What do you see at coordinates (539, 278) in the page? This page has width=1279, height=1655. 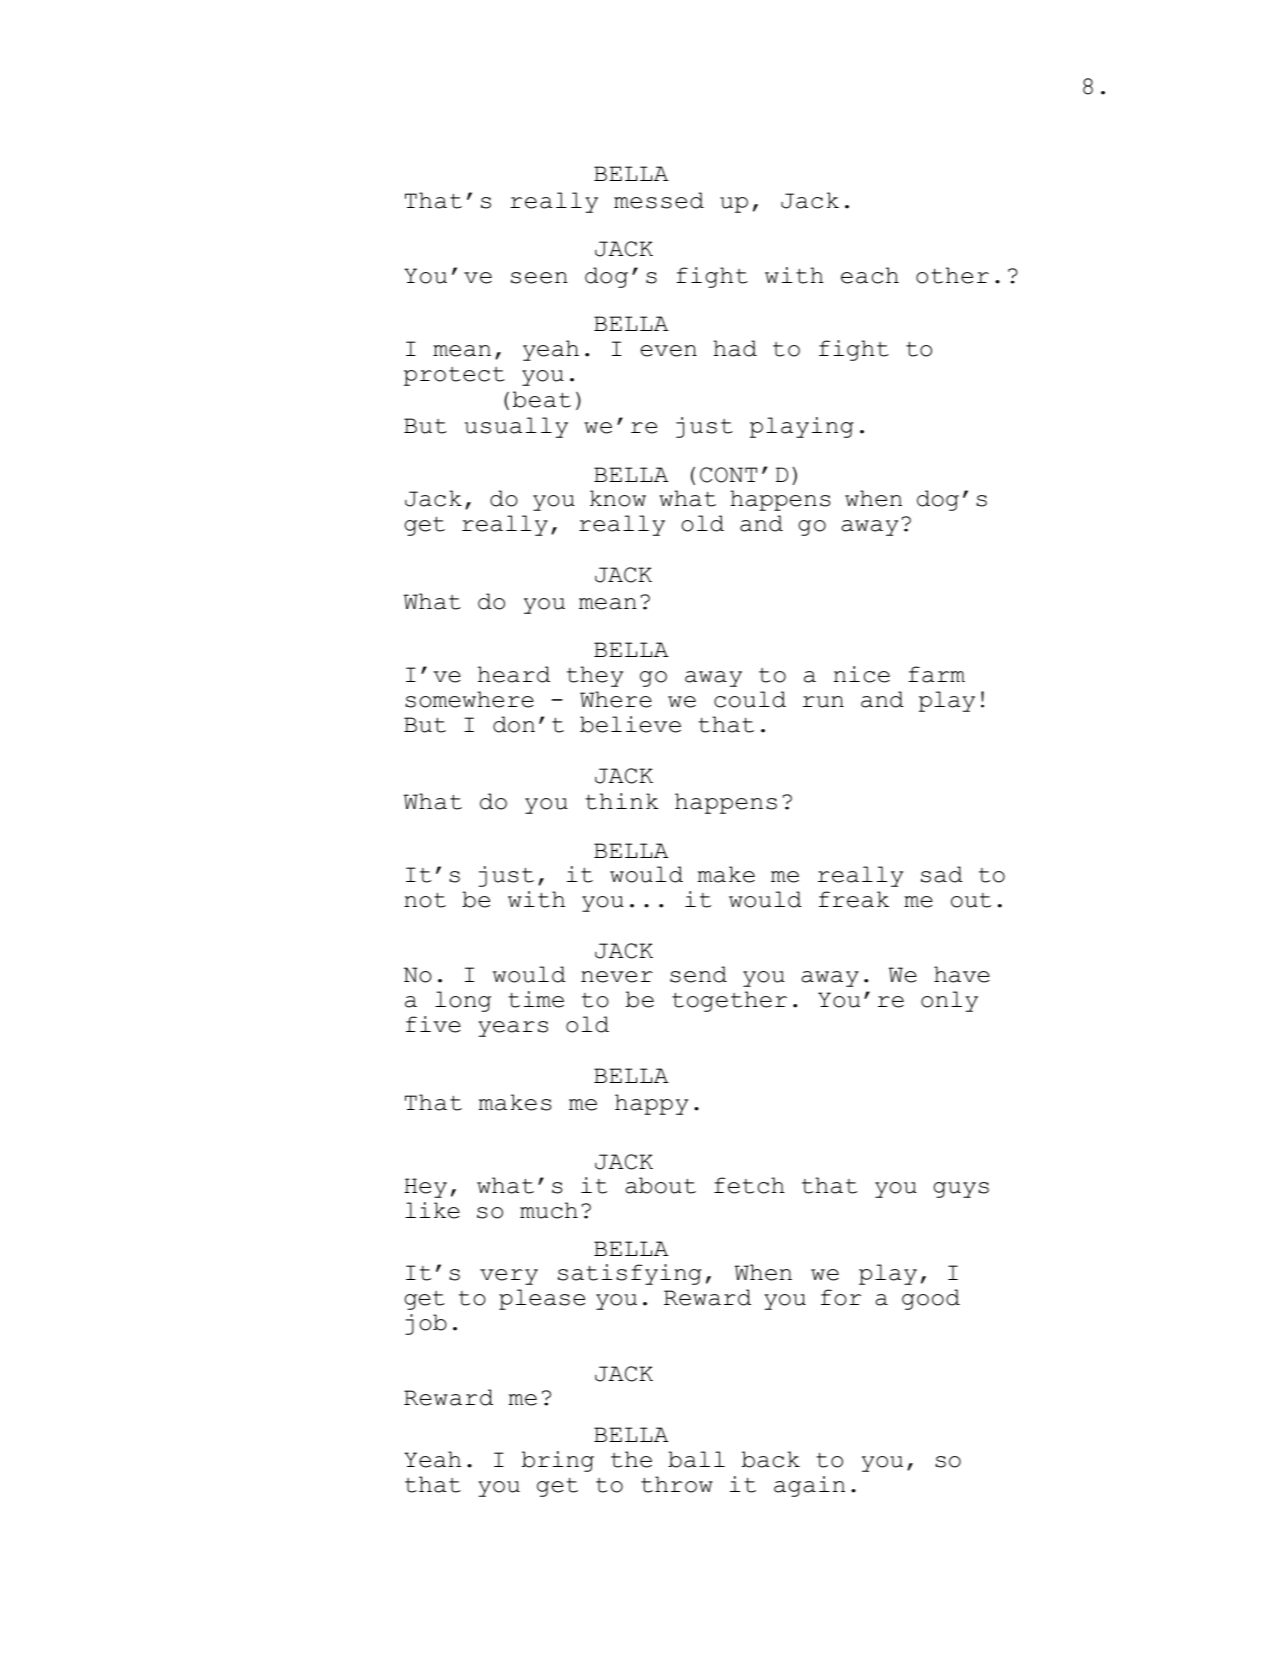 I see `seen` at bounding box center [539, 278].
